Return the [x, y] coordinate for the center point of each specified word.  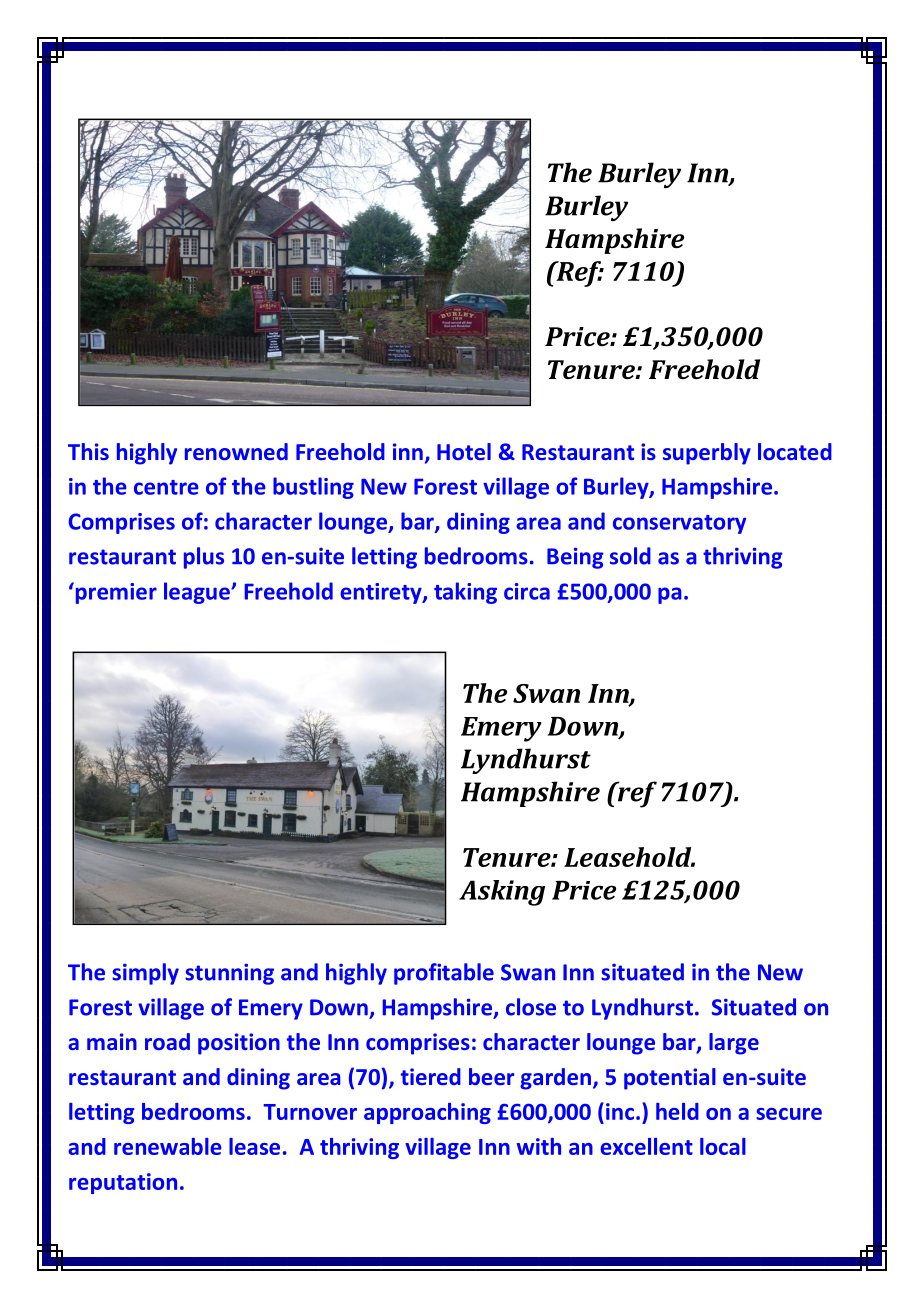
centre [166, 487]
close [531, 1007]
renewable [168, 1146]
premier [115, 593]
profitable [444, 974]
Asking [502, 893]
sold [630, 556]
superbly [707, 454]
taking [465, 593]
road [167, 1041]
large [734, 1044]
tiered [431, 1076]
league [198, 593]
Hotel [464, 451]
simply [145, 974]
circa [527, 591]
